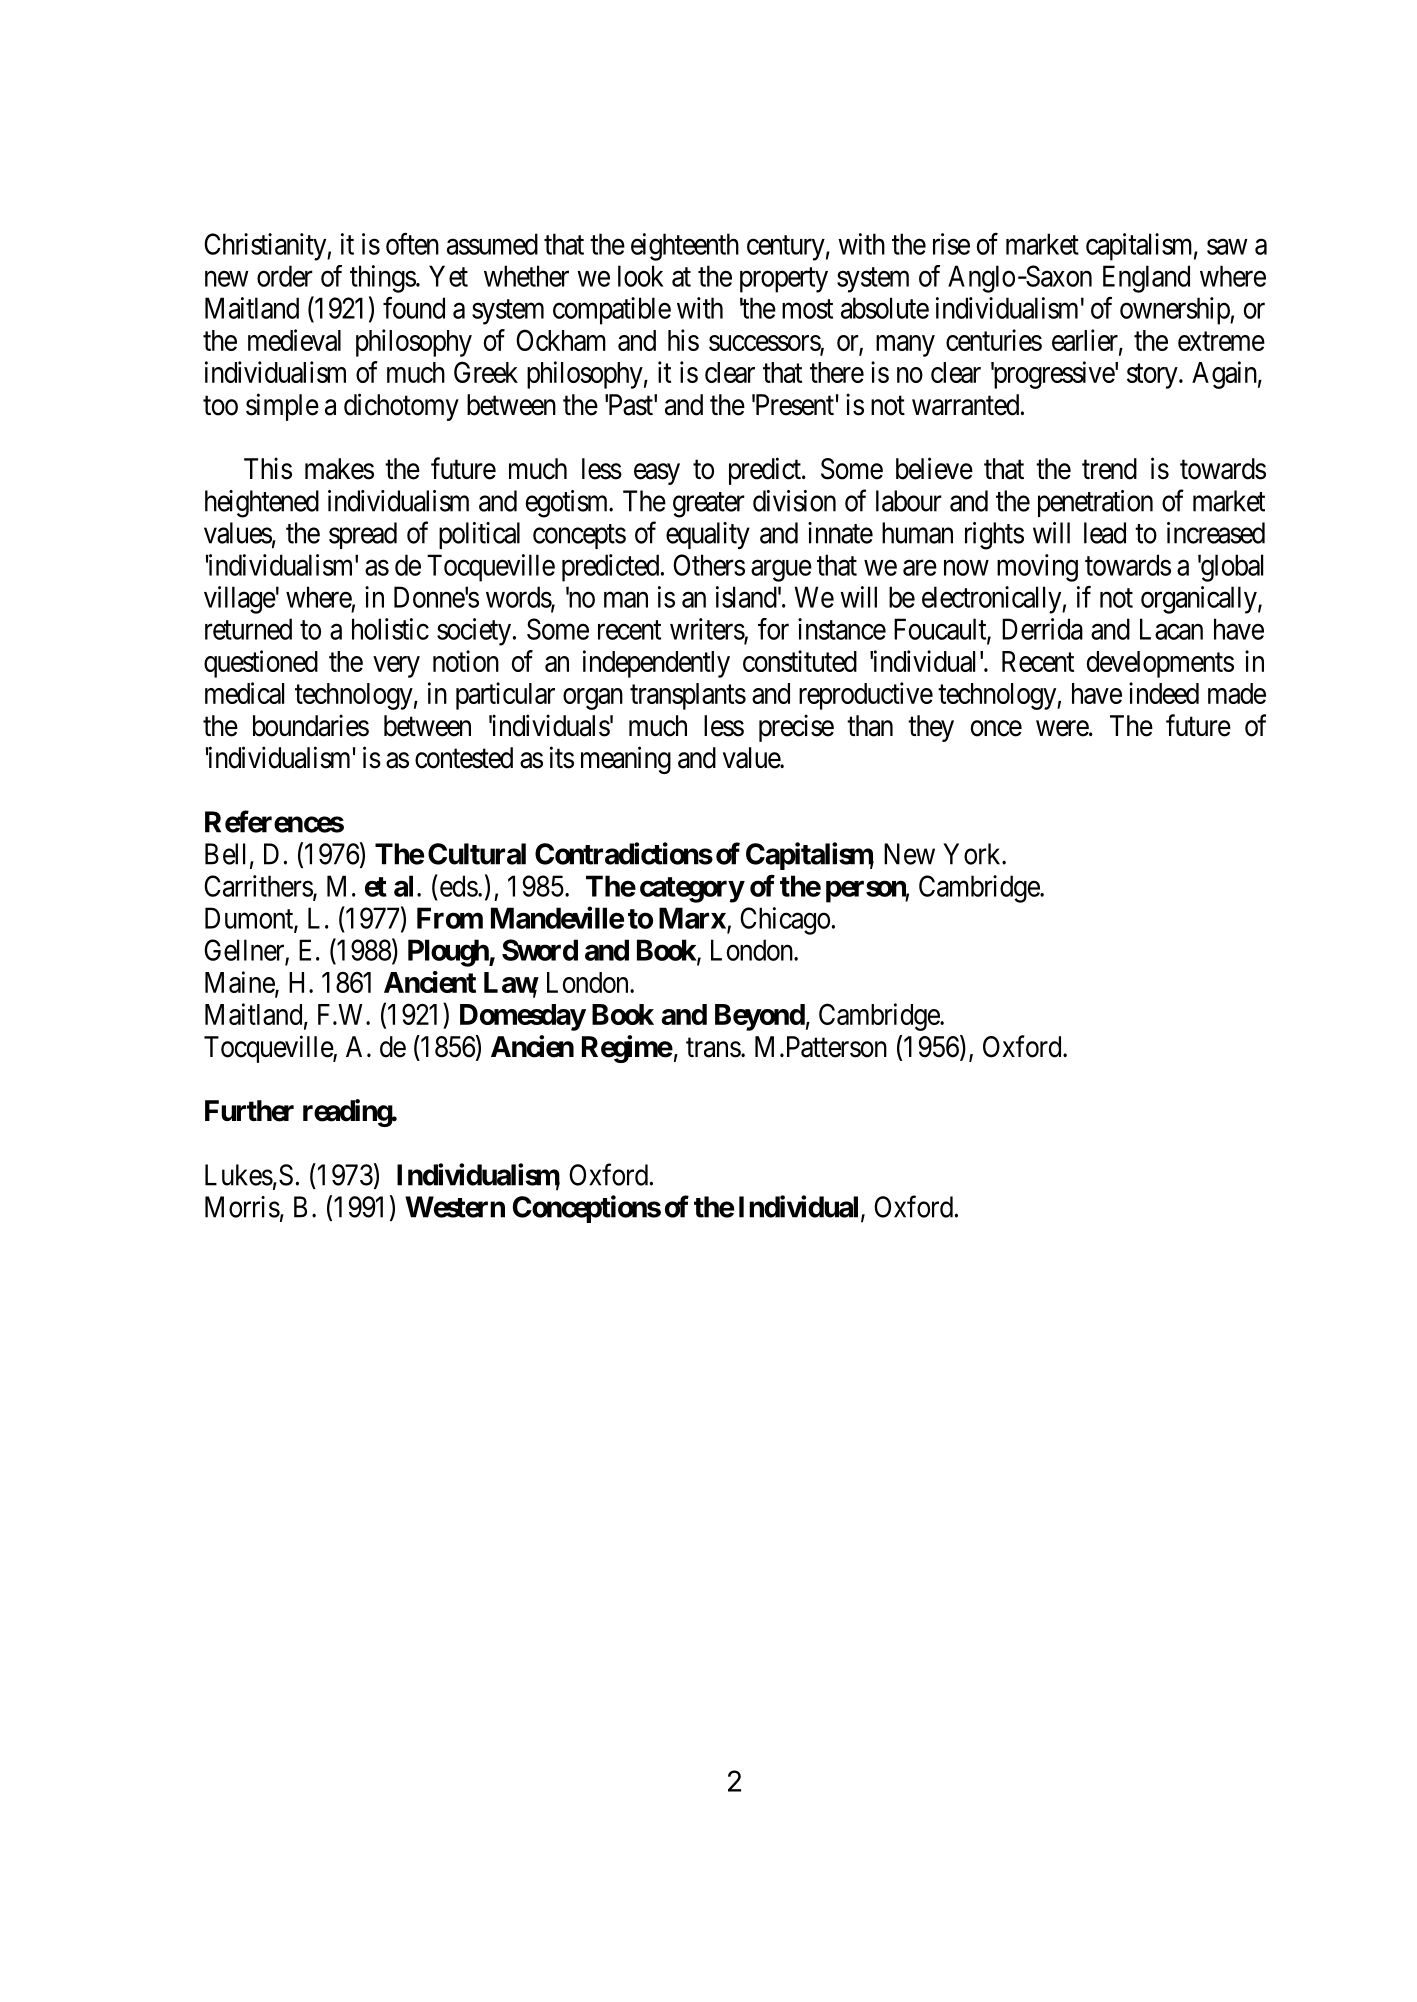 The image size is (1417, 2002). I want to click on Chicago, so click(785, 921).
